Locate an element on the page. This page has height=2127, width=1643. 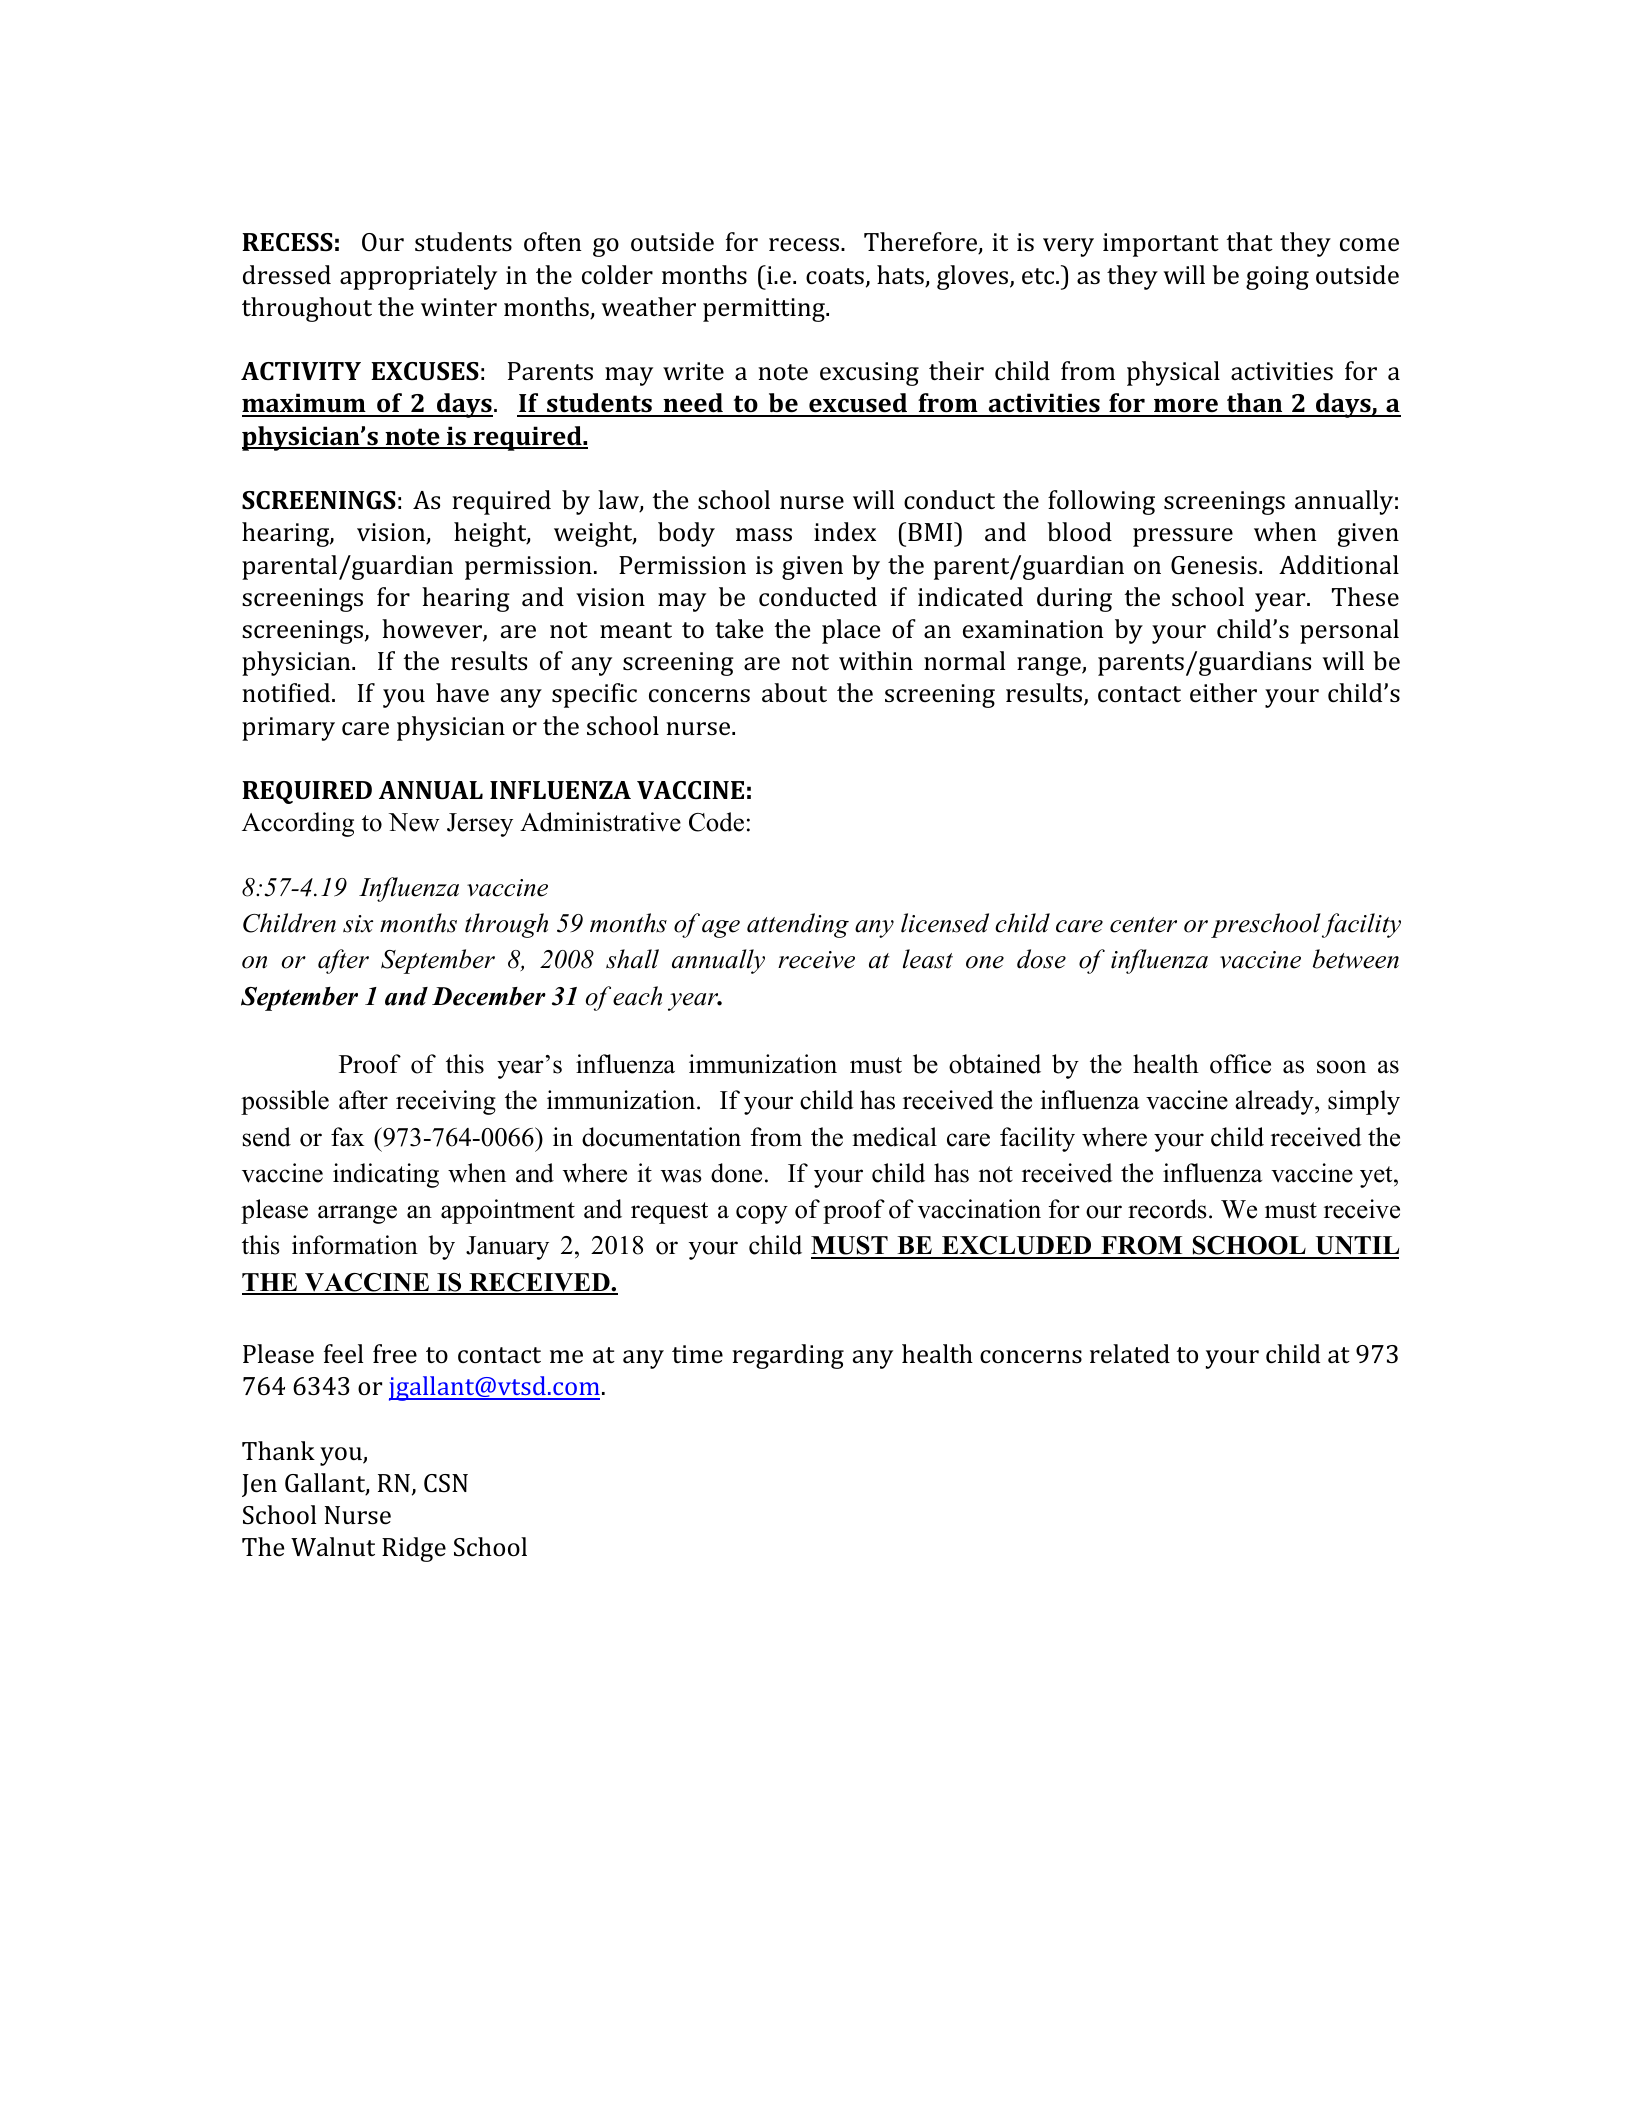
indicating is located at coordinates (386, 1175).
